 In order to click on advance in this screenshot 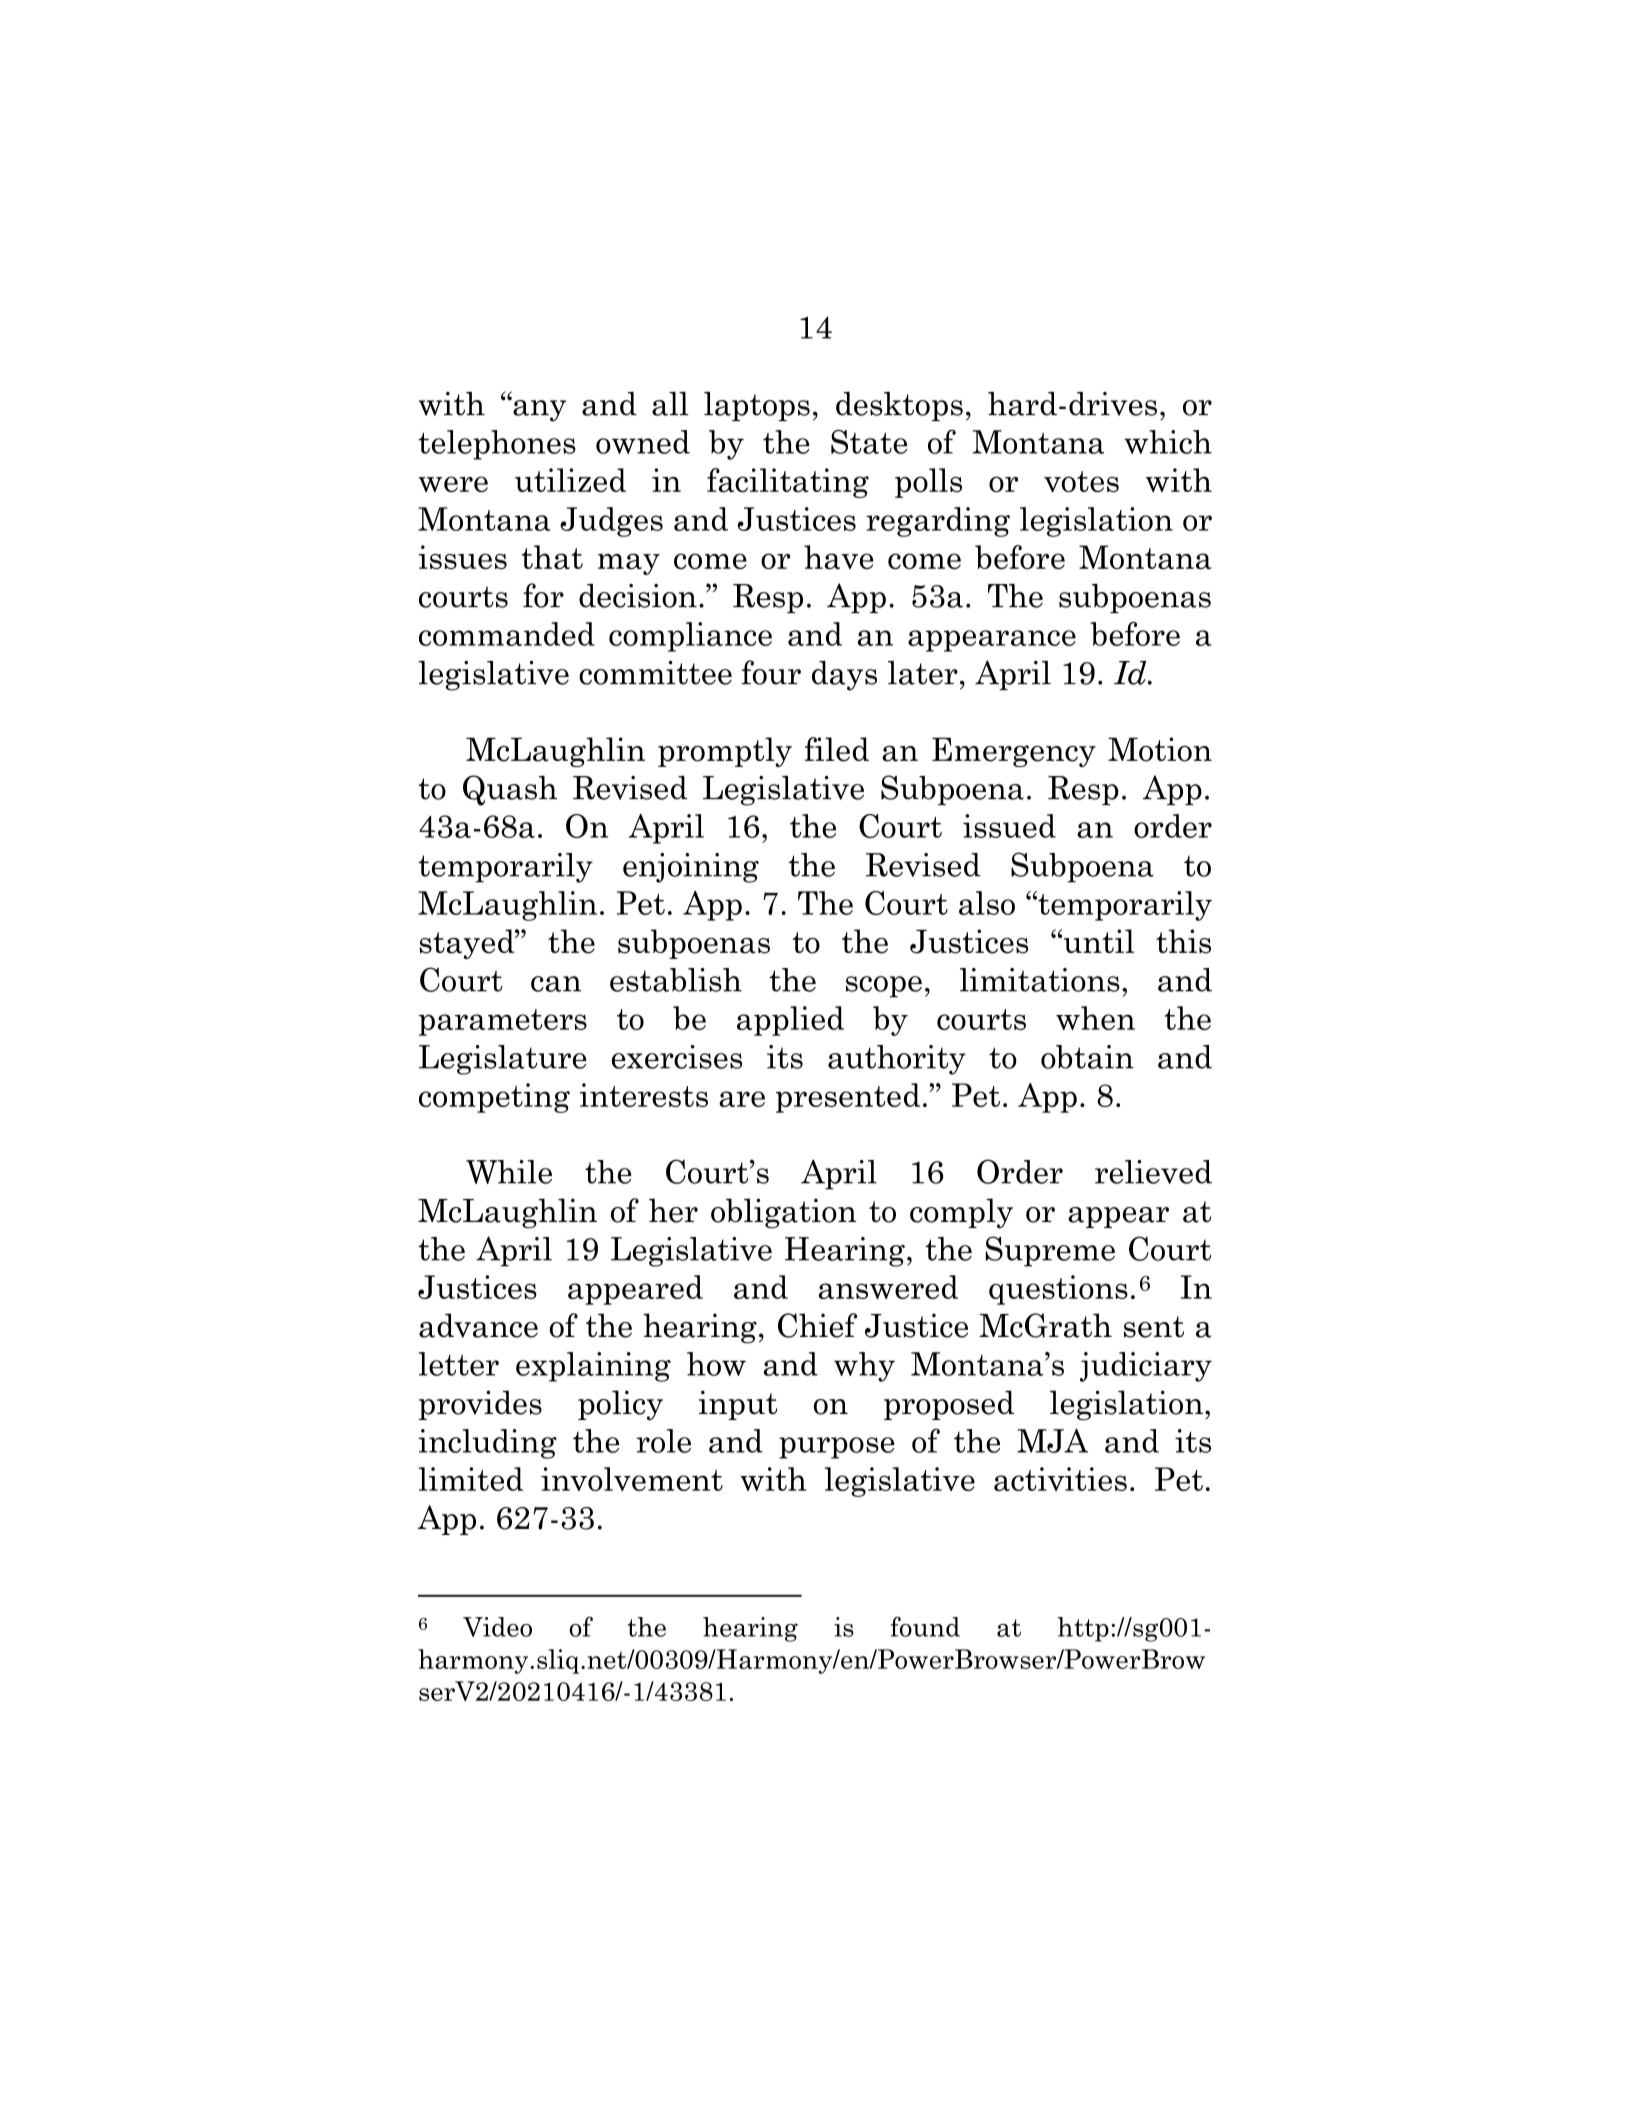, I will do `click(478, 1325)`.
